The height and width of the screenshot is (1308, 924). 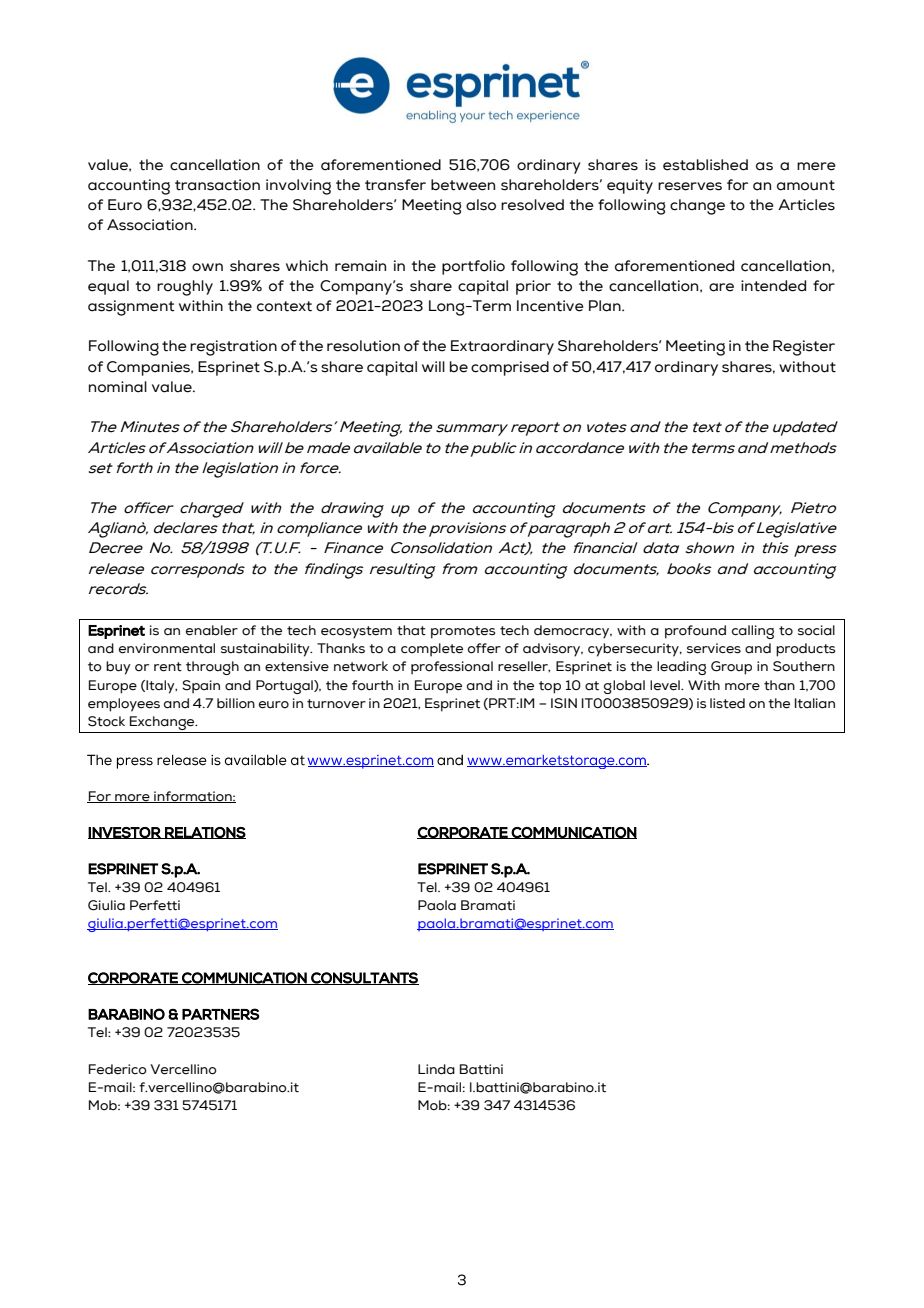 What do you see at coordinates (220, 1014) in the screenshot?
I see `PARTNERS` at bounding box center [220, 1014].
